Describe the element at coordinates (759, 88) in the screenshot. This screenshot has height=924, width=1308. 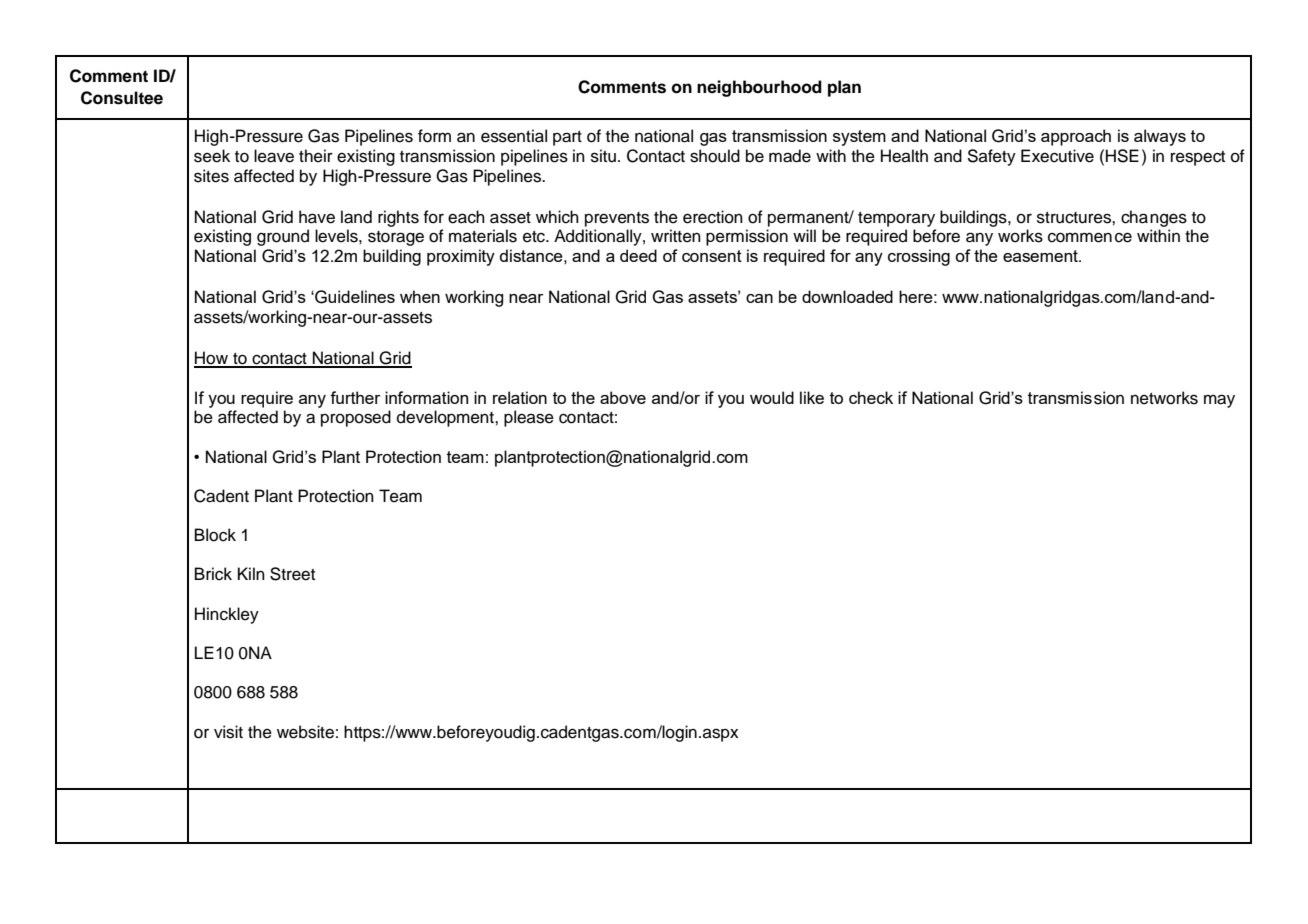
I see `neighbourhood` at that location.
